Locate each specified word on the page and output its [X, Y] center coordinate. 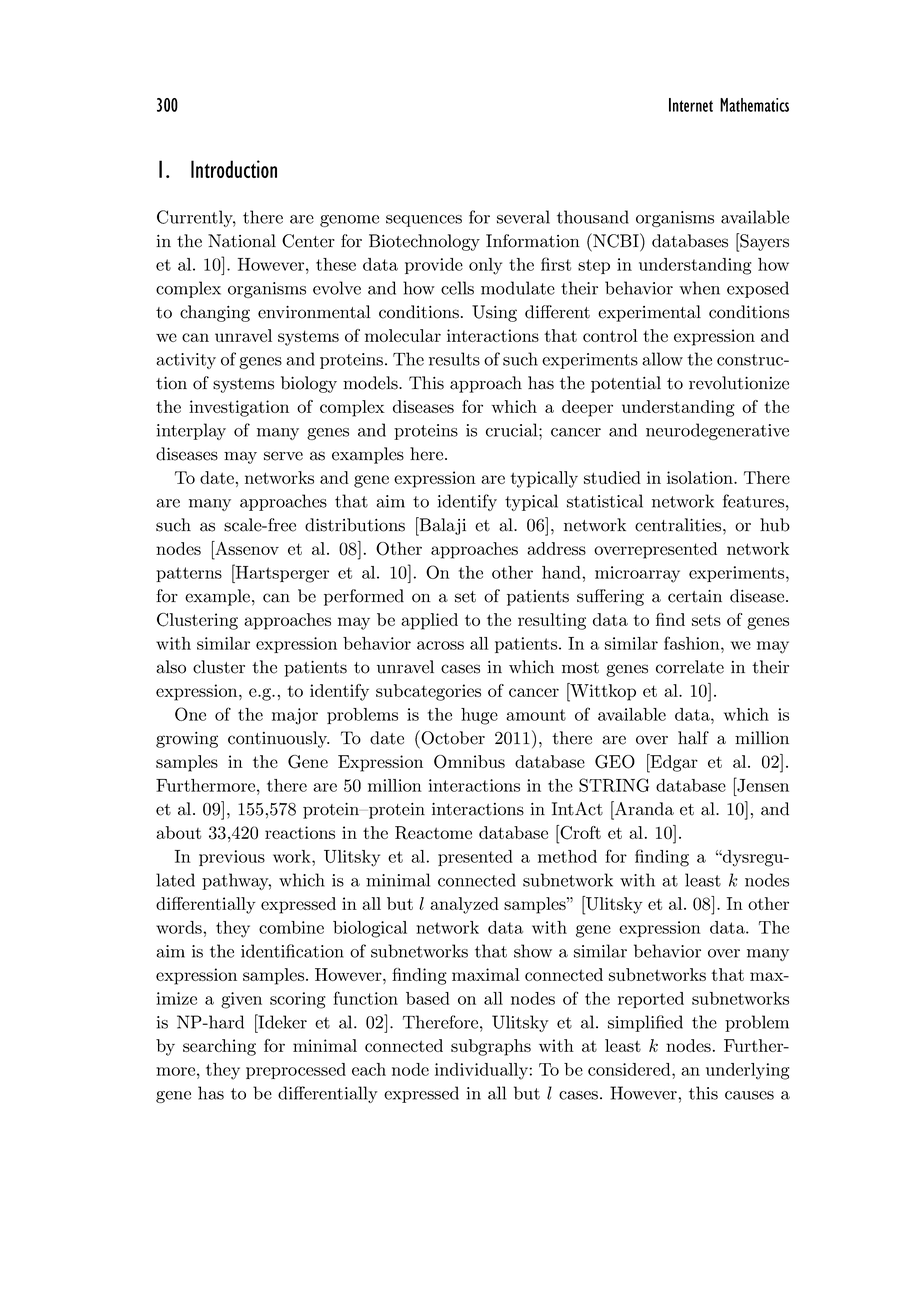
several [523, 217]
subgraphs [491, 1047]
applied [429, 621]
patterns [189, 574]
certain [695, 596]
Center [308, 241]
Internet [691, 105]
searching [219, 1047]
